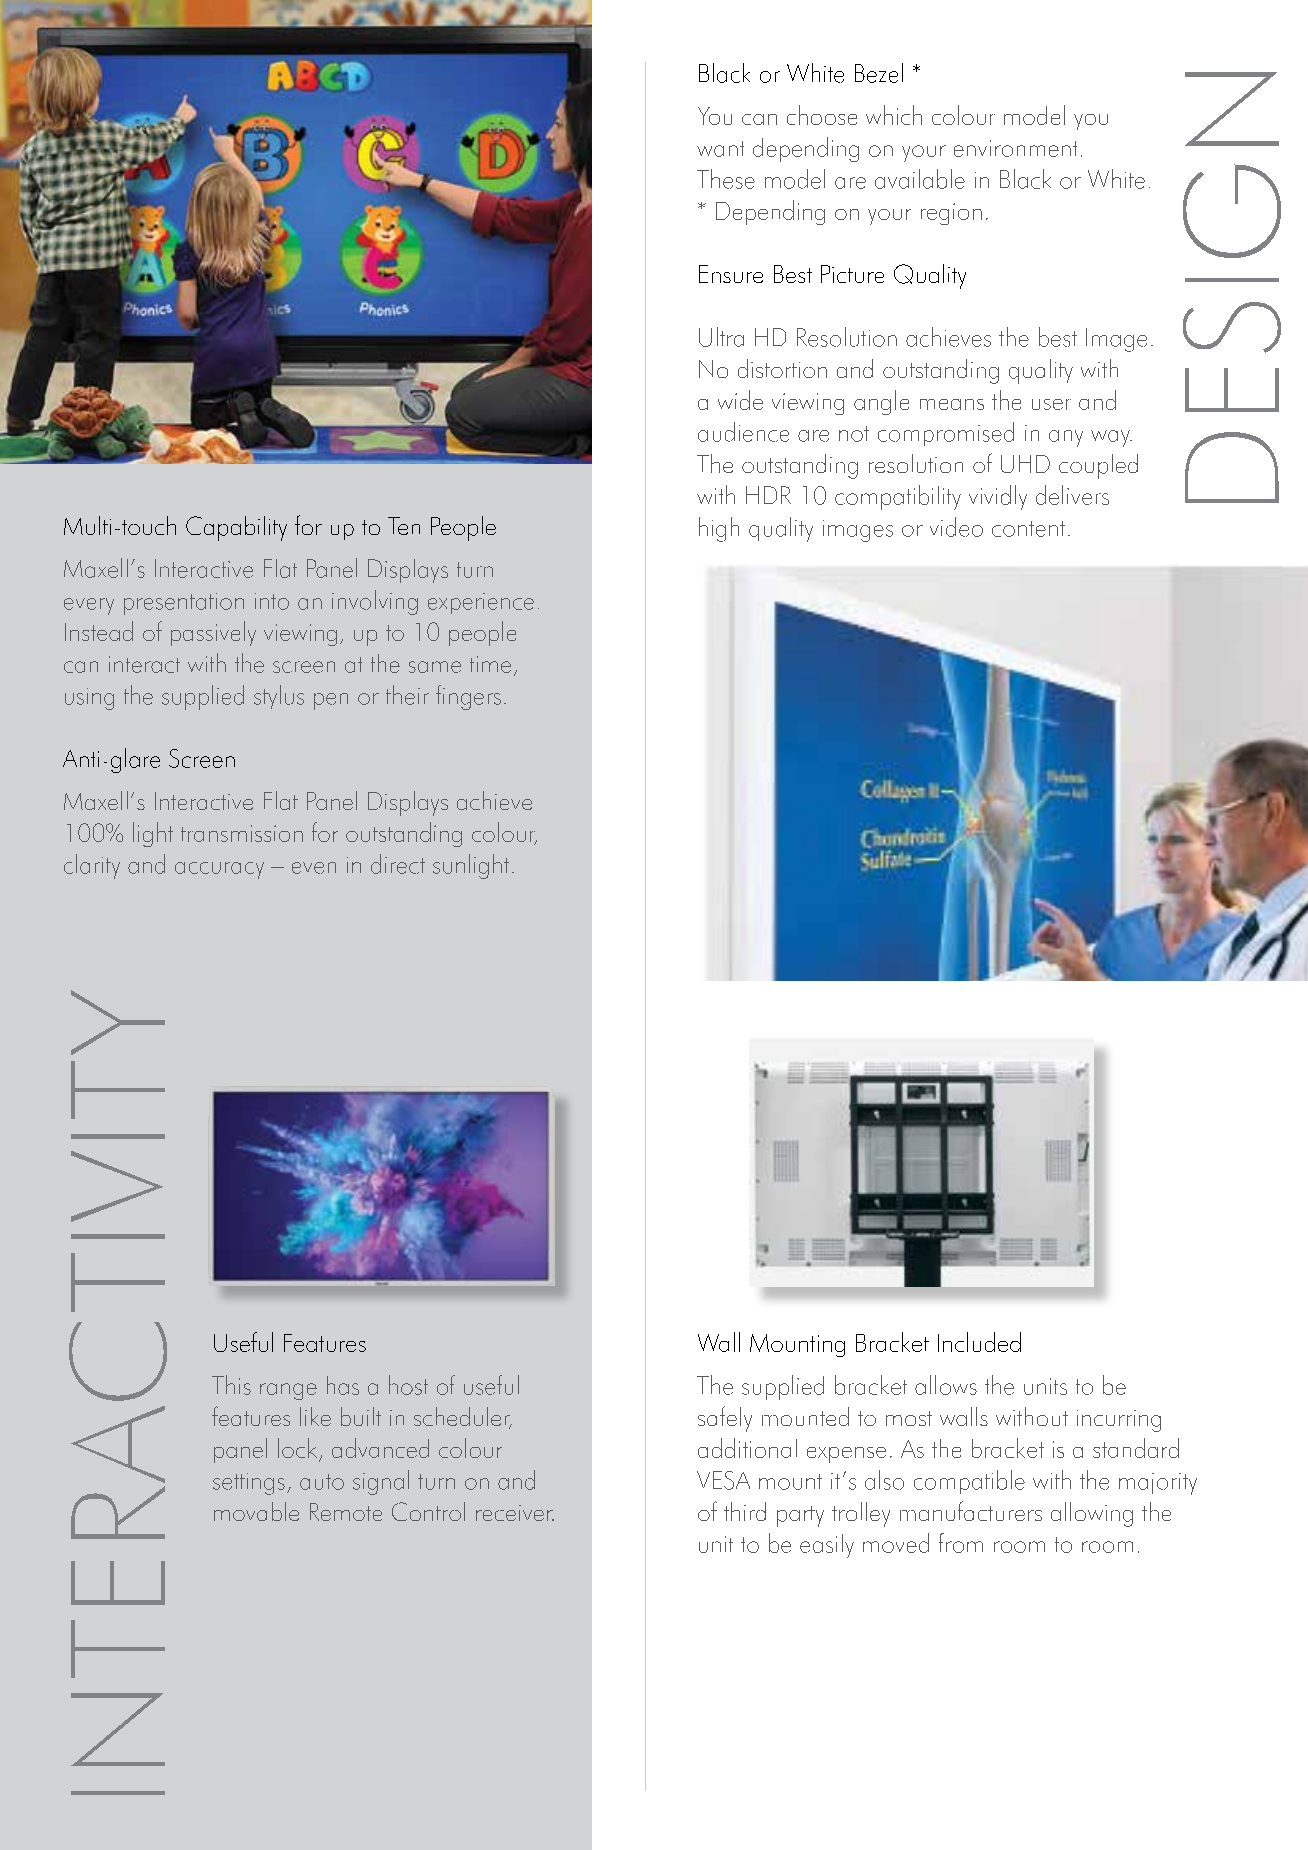 The width and height of the page is (1308, 1850). Describe the element at coordinates (468, 697) in the page. I see `fingers` at that location.
